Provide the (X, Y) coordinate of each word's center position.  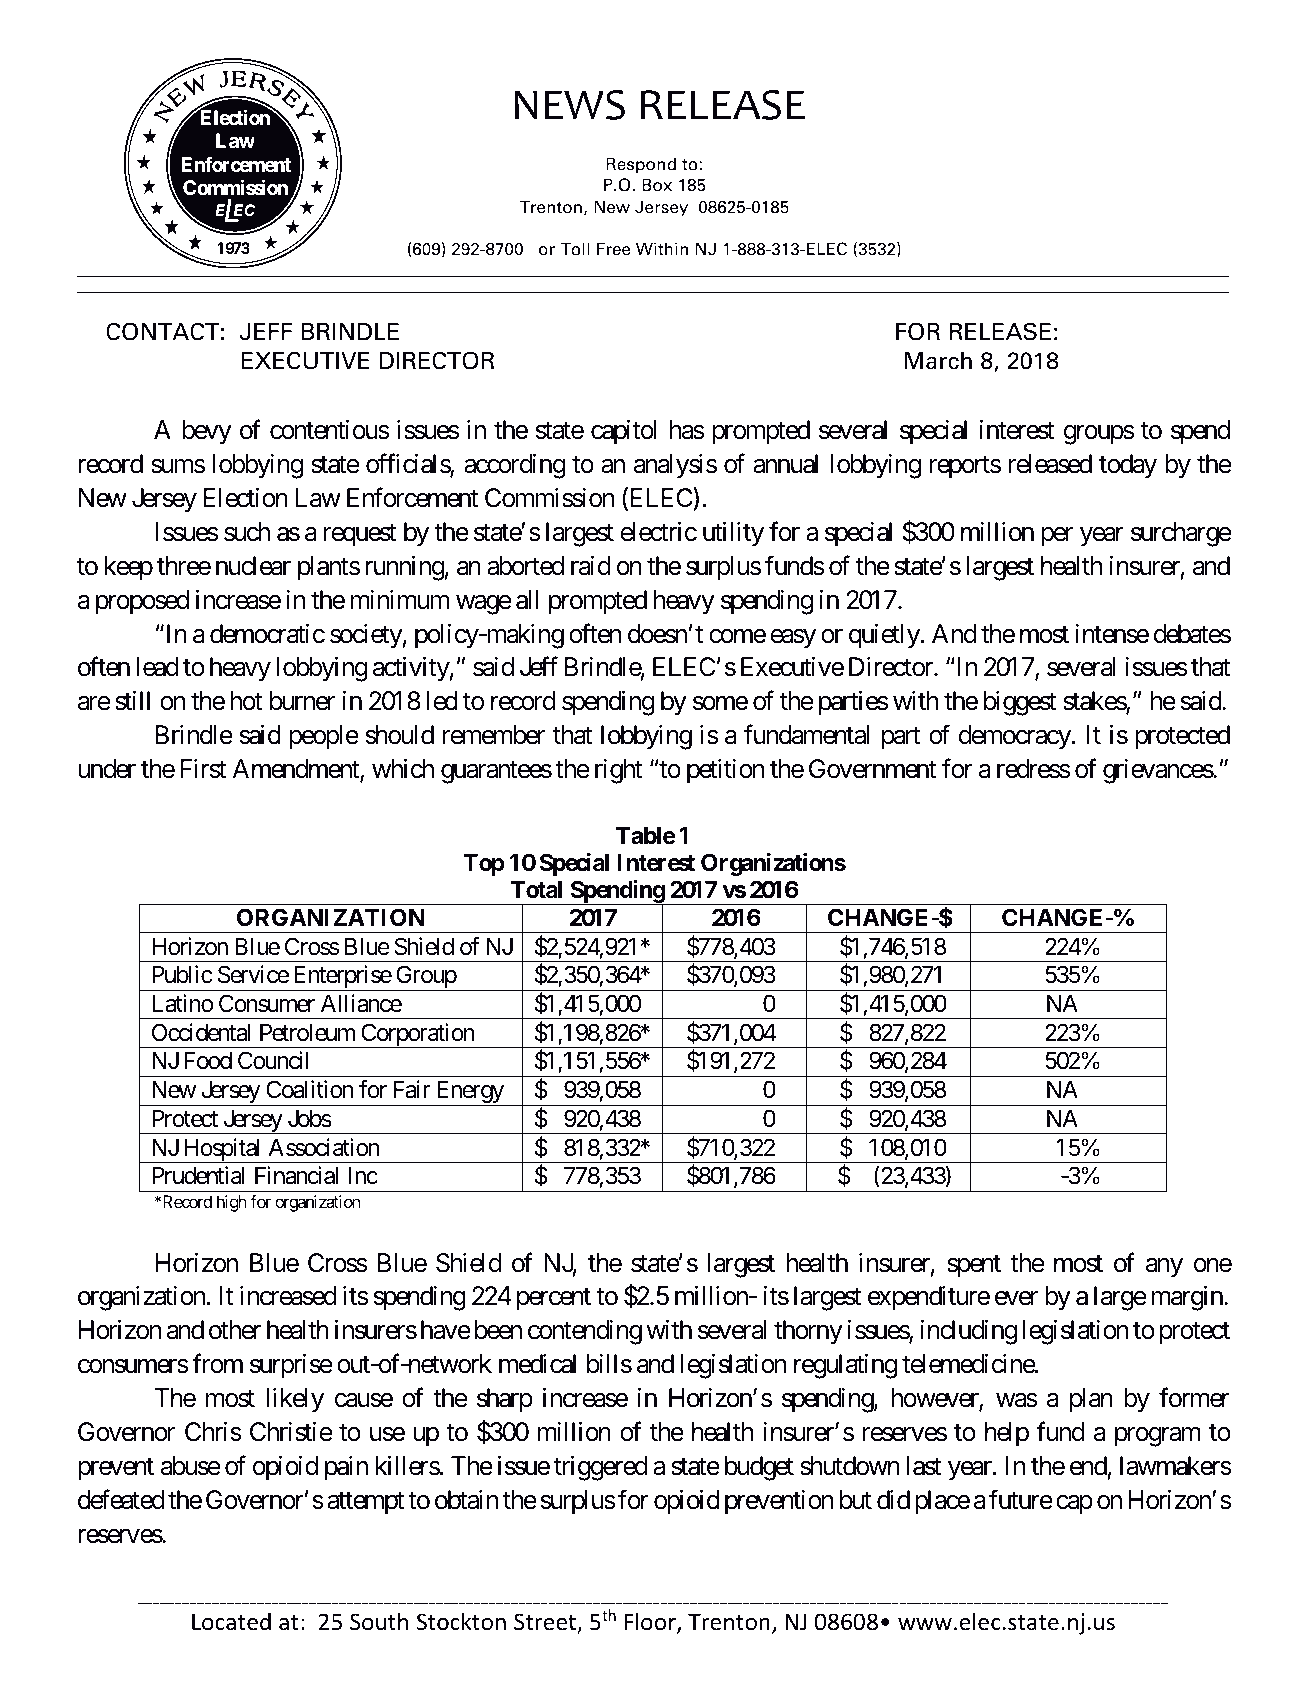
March (938, 361)
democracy (1015, 737)
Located (231, 1621)
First (203, 769)
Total (536, 890)
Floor (651, 1622)
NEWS (570, 105)
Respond (641, 165)
